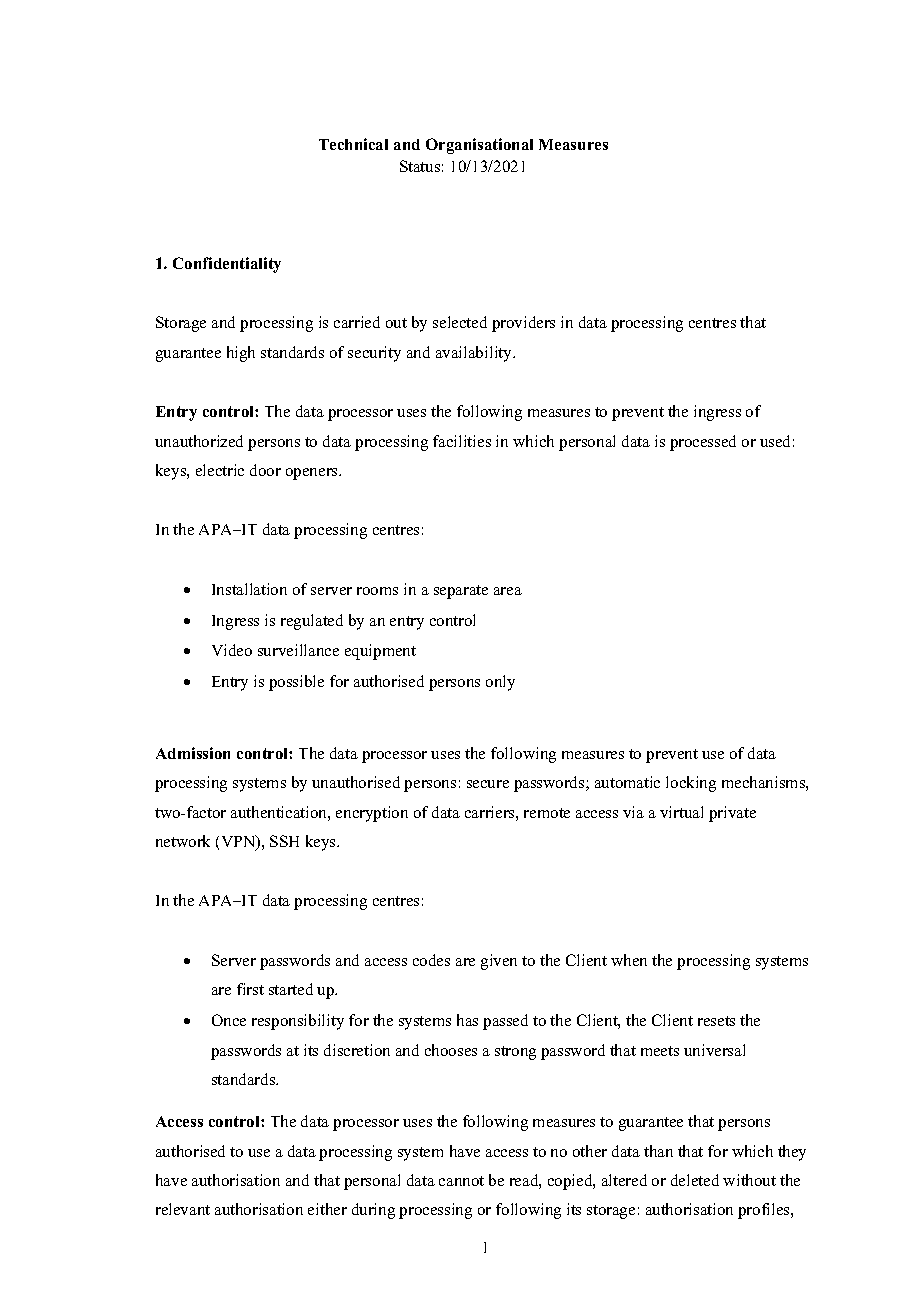 The height and width of the screenshot is (1308, 924). Describe the element at coordinates (327, 1209) in the screenshot. I see `either` at that location.
